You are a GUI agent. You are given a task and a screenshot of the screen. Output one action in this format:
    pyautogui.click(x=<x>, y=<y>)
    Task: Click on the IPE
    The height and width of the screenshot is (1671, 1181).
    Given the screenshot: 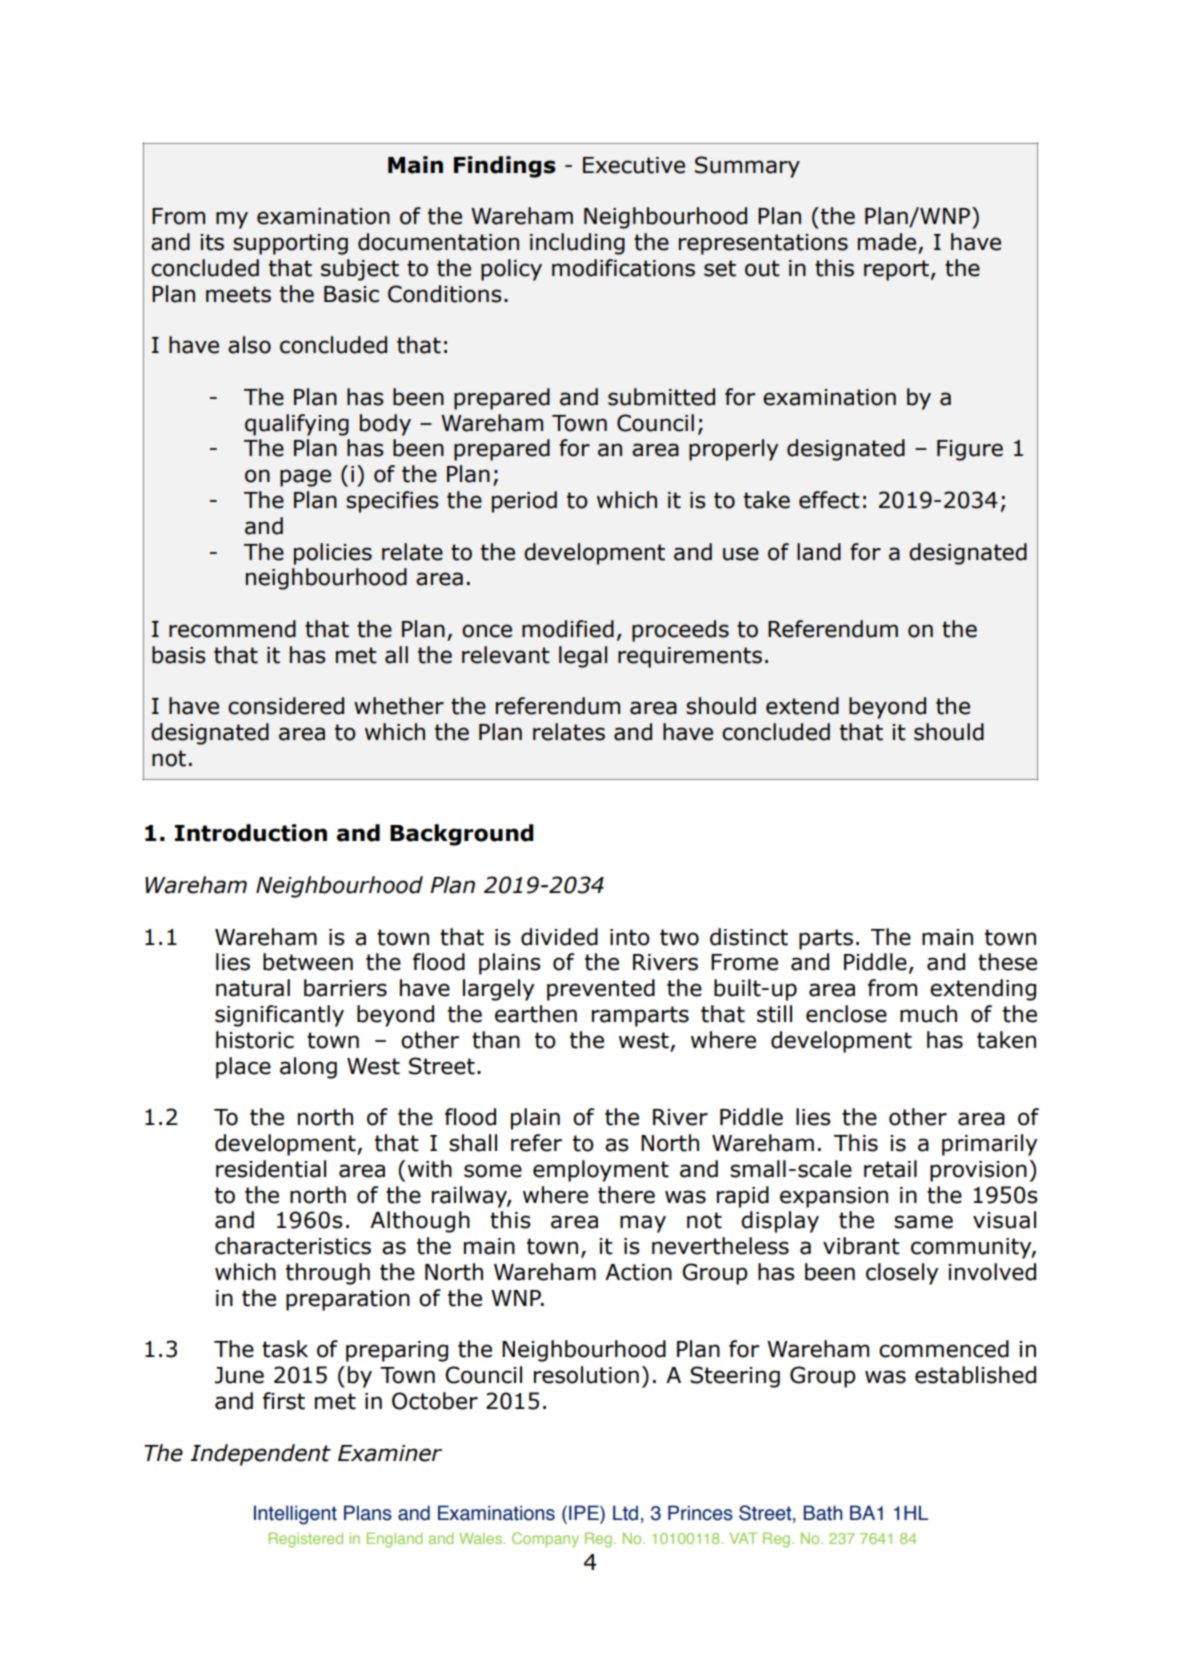 What is the action you would take?
    pyautogui.click(x=585, y=1514)
